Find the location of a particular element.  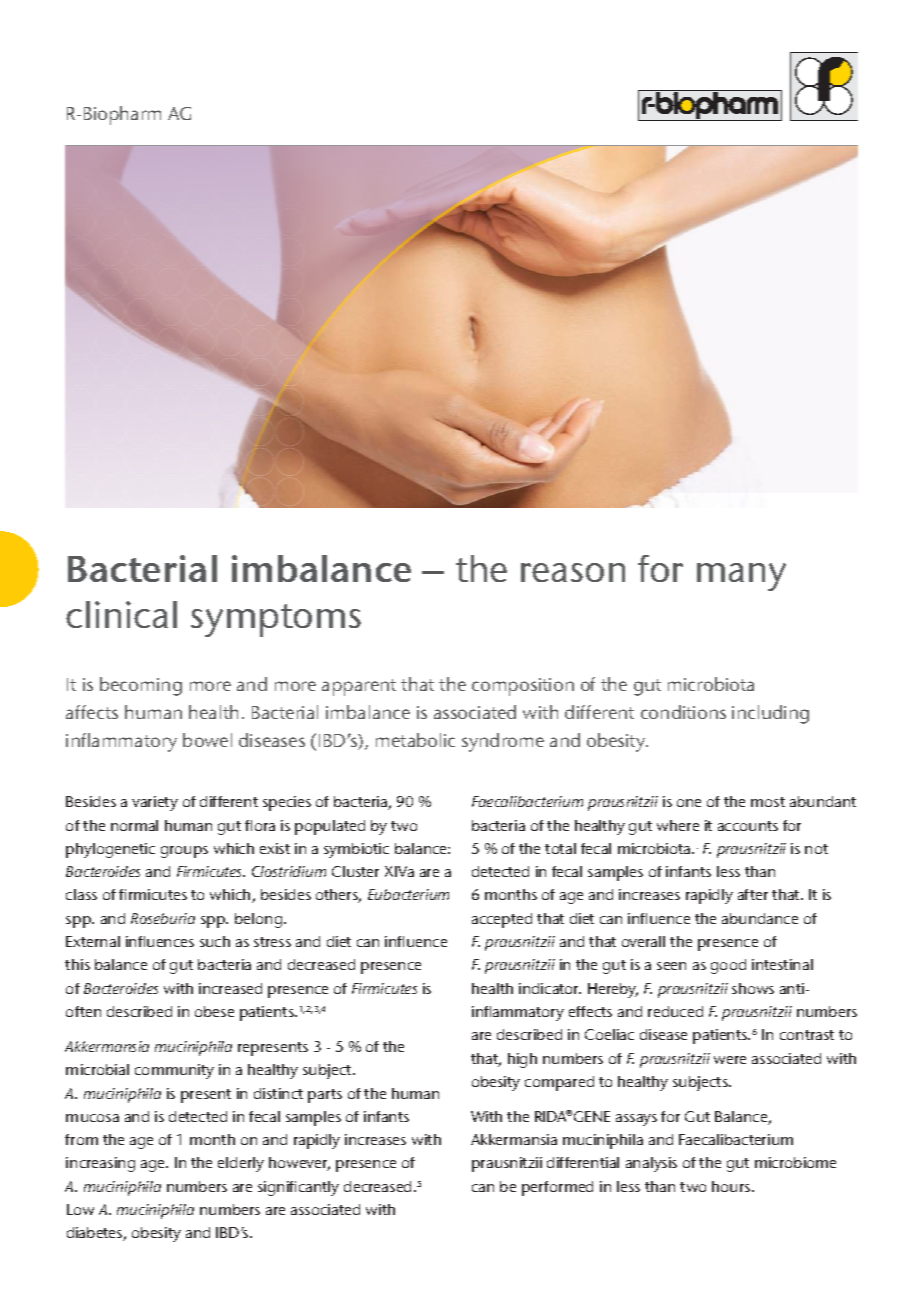

clinical is located at coordinates (121, 614).
